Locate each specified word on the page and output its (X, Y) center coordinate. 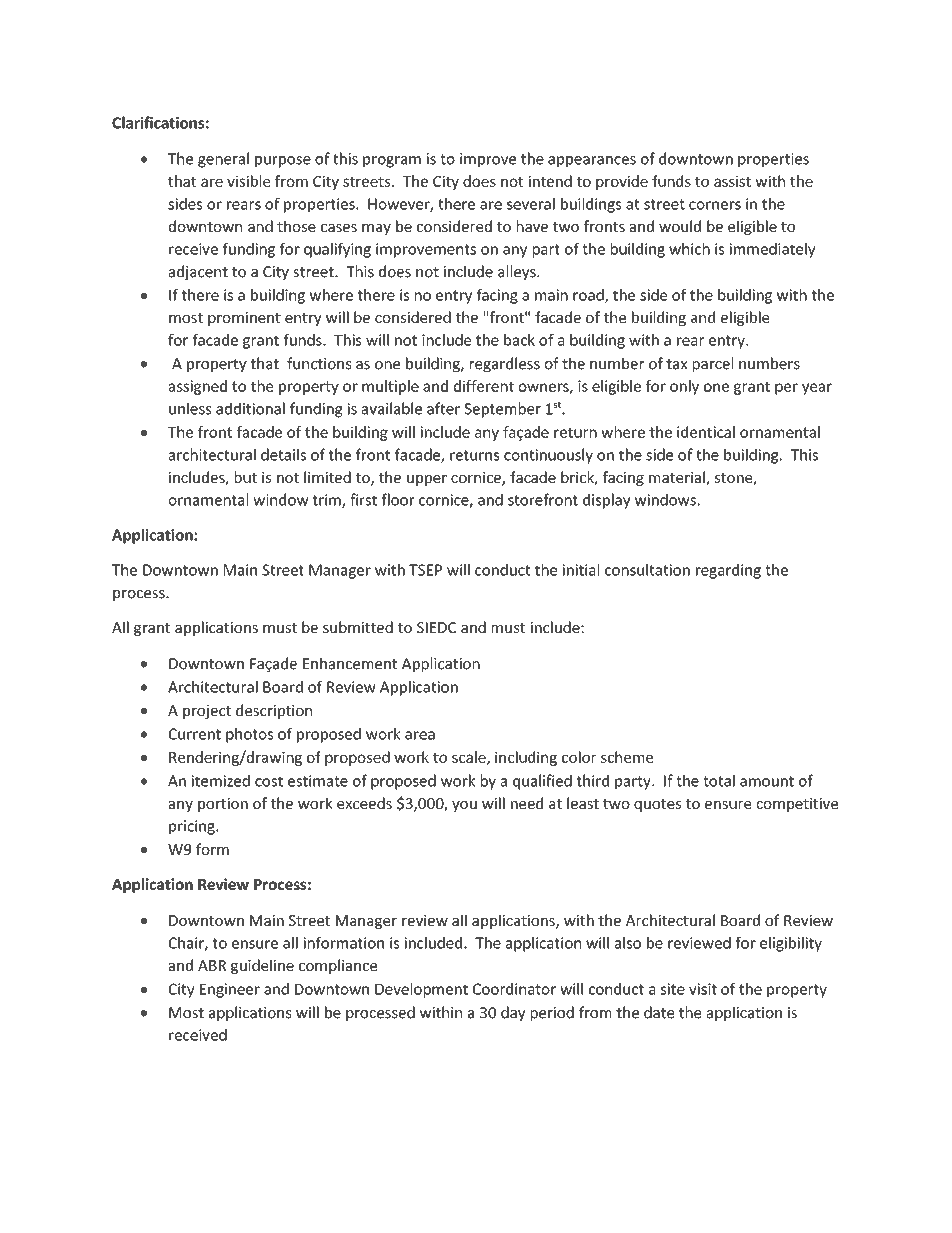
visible (248, 181)
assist (732, 181)
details (283, 454)
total (719, 780)
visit (703, 989)
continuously (548, 456)
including (526, 758)
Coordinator (514, 989)
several (531, 204)
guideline (262, 966)
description (274, 711)
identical (706, 432)
